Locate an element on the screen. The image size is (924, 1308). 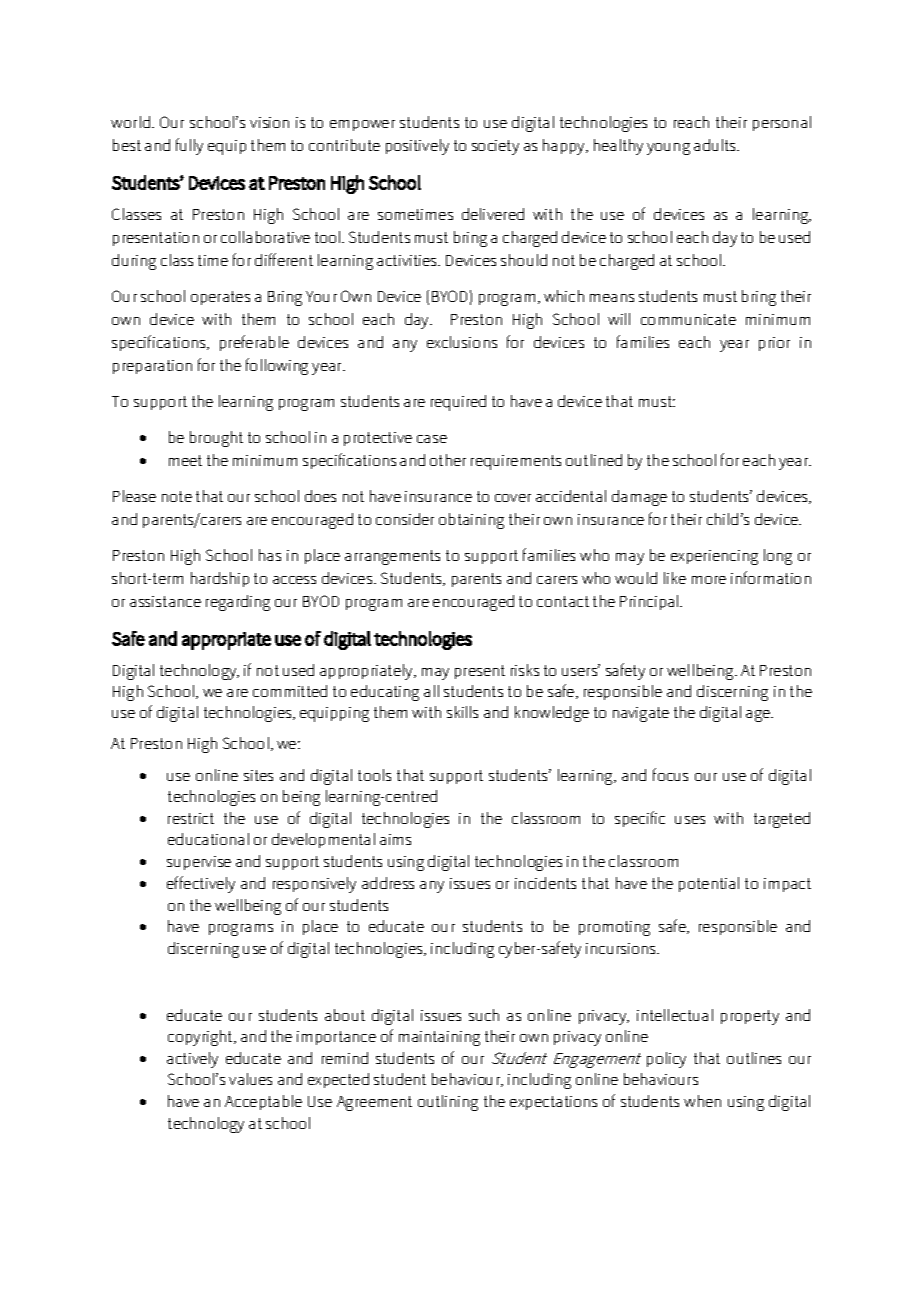
society is located at coordinates (495, 147).
